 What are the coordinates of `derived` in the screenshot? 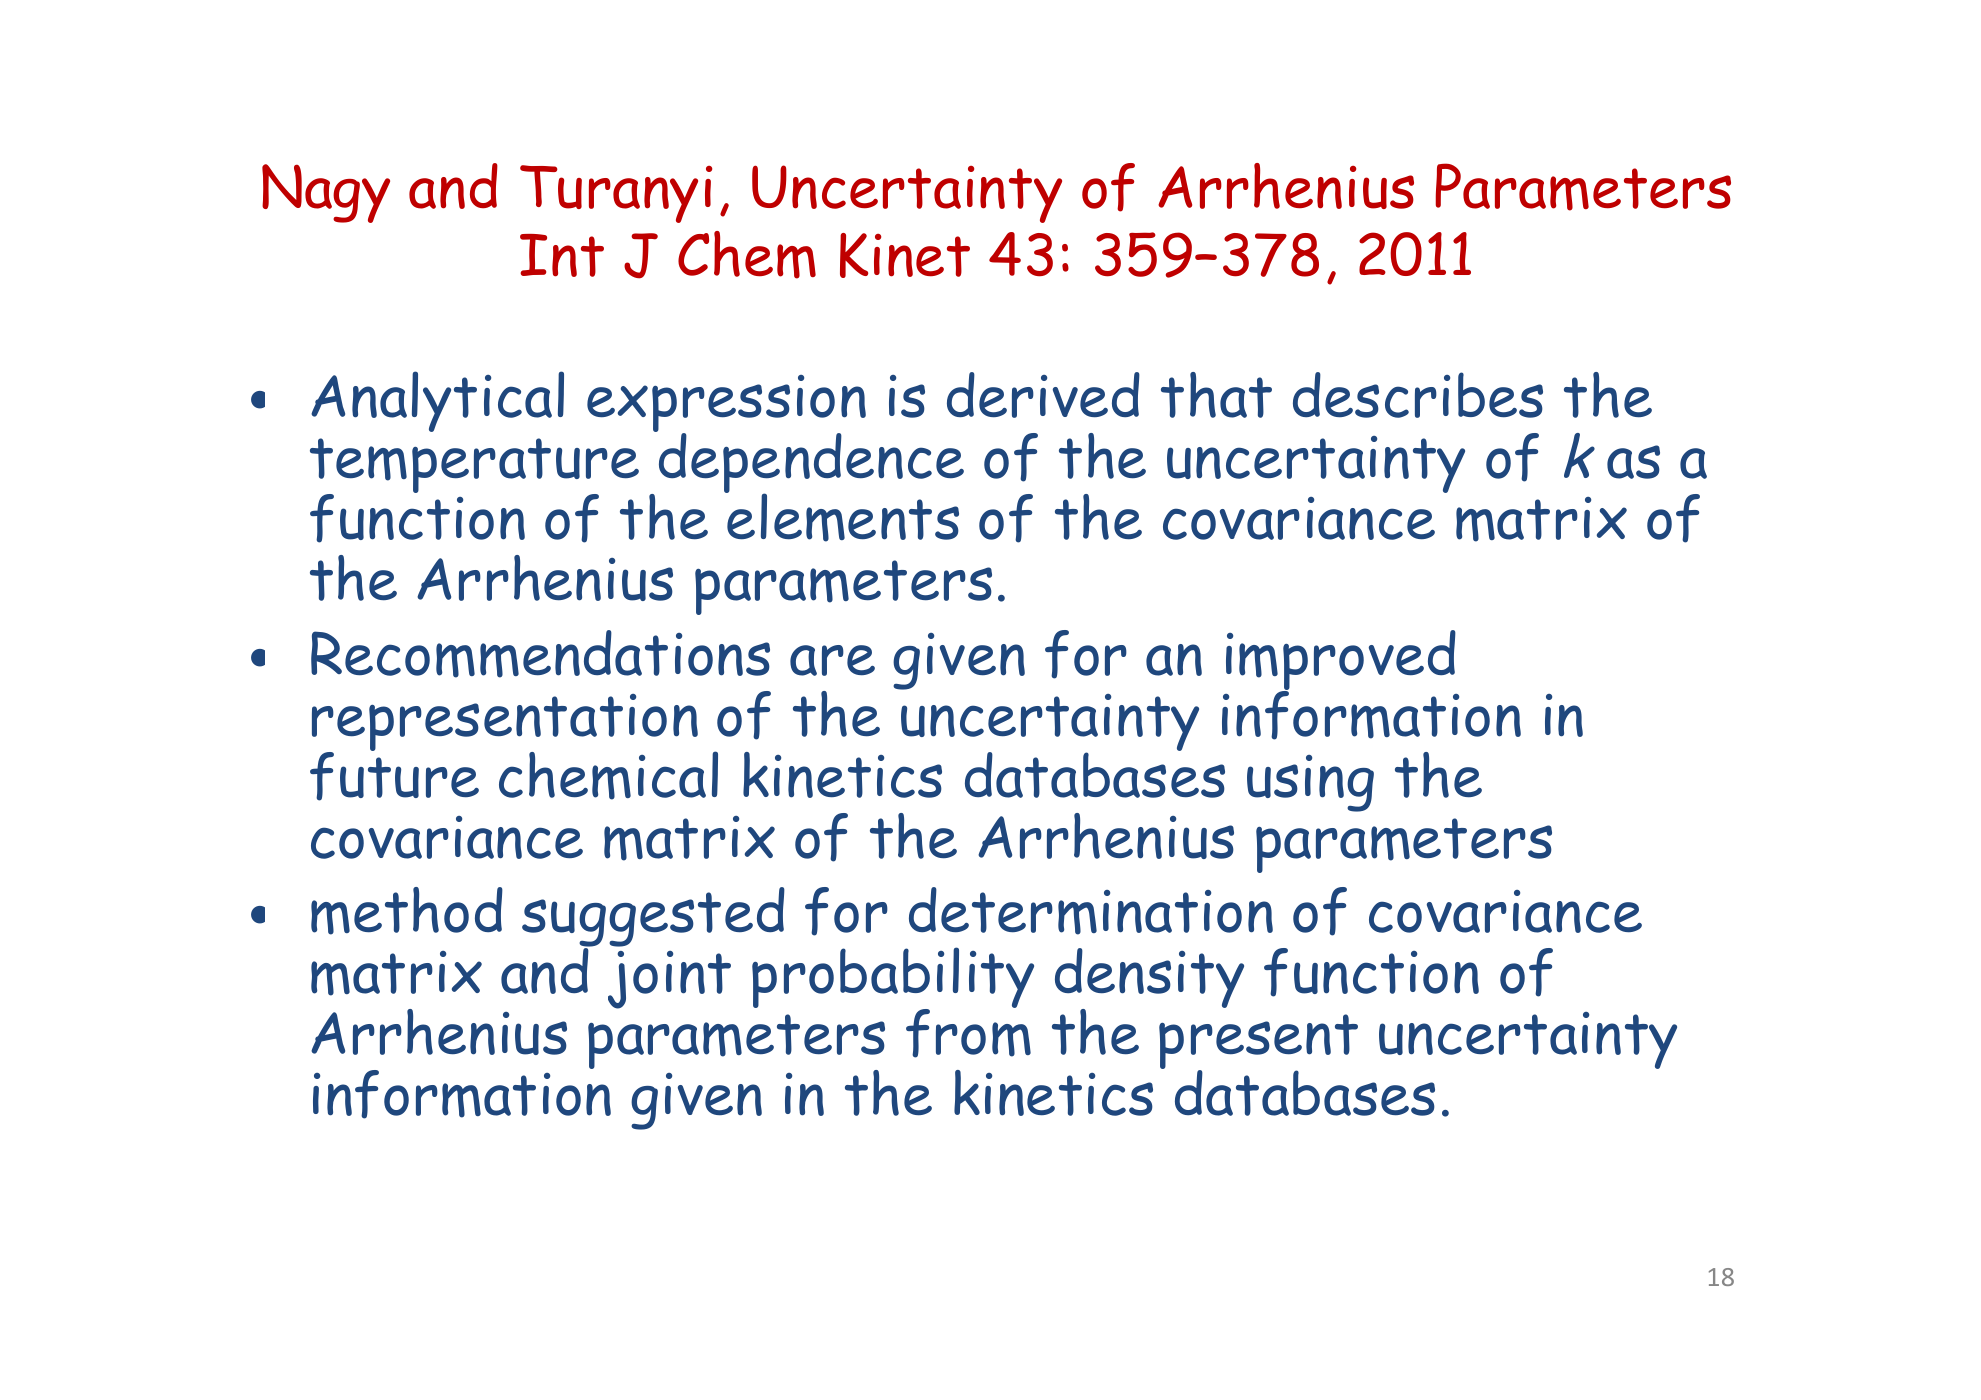 It's located at (1043, 395).
